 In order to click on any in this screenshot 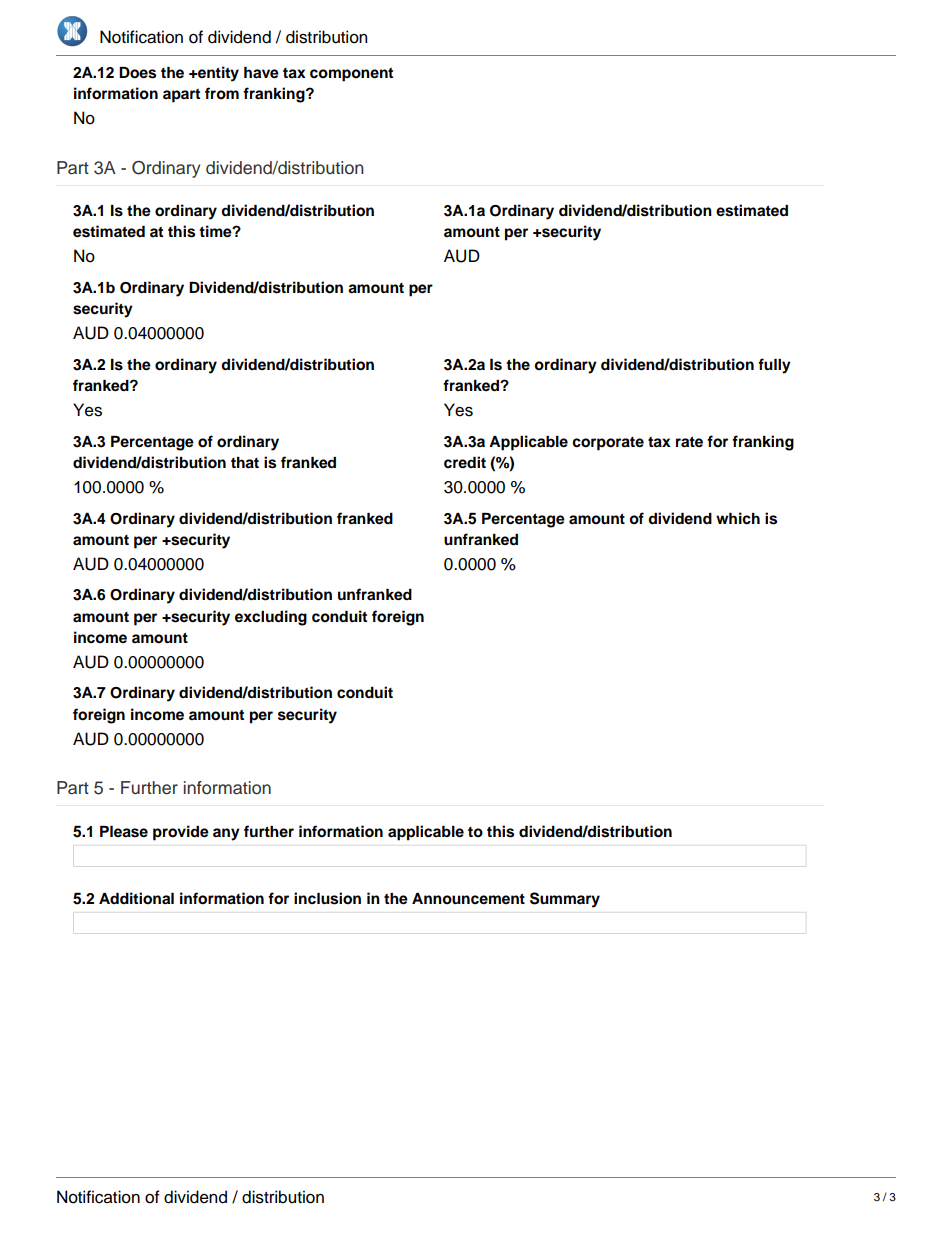, I will do `click(226, 834)`.
